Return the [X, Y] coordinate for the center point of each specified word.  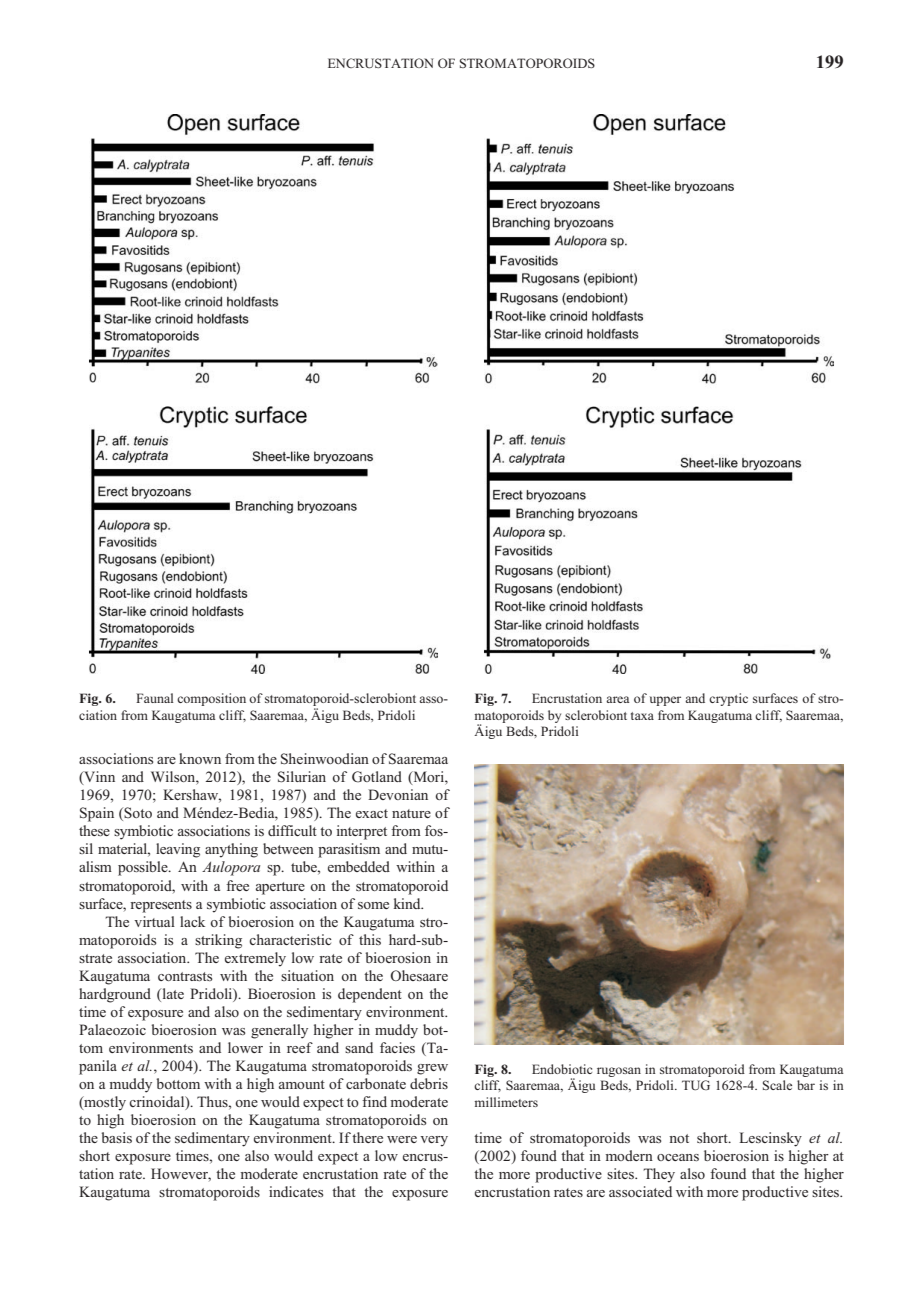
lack [192, 921]
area [618, 699]
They [659, 1175]
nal [165, 698]
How [166, 1173]
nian [414, 794]
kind [408, 903]
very [434, 1141]
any [216, 852]
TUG [696, 1085]
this [370, 939]
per [672, 701]
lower [245, 1047]
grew [432, 1069]
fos [435, 830]
